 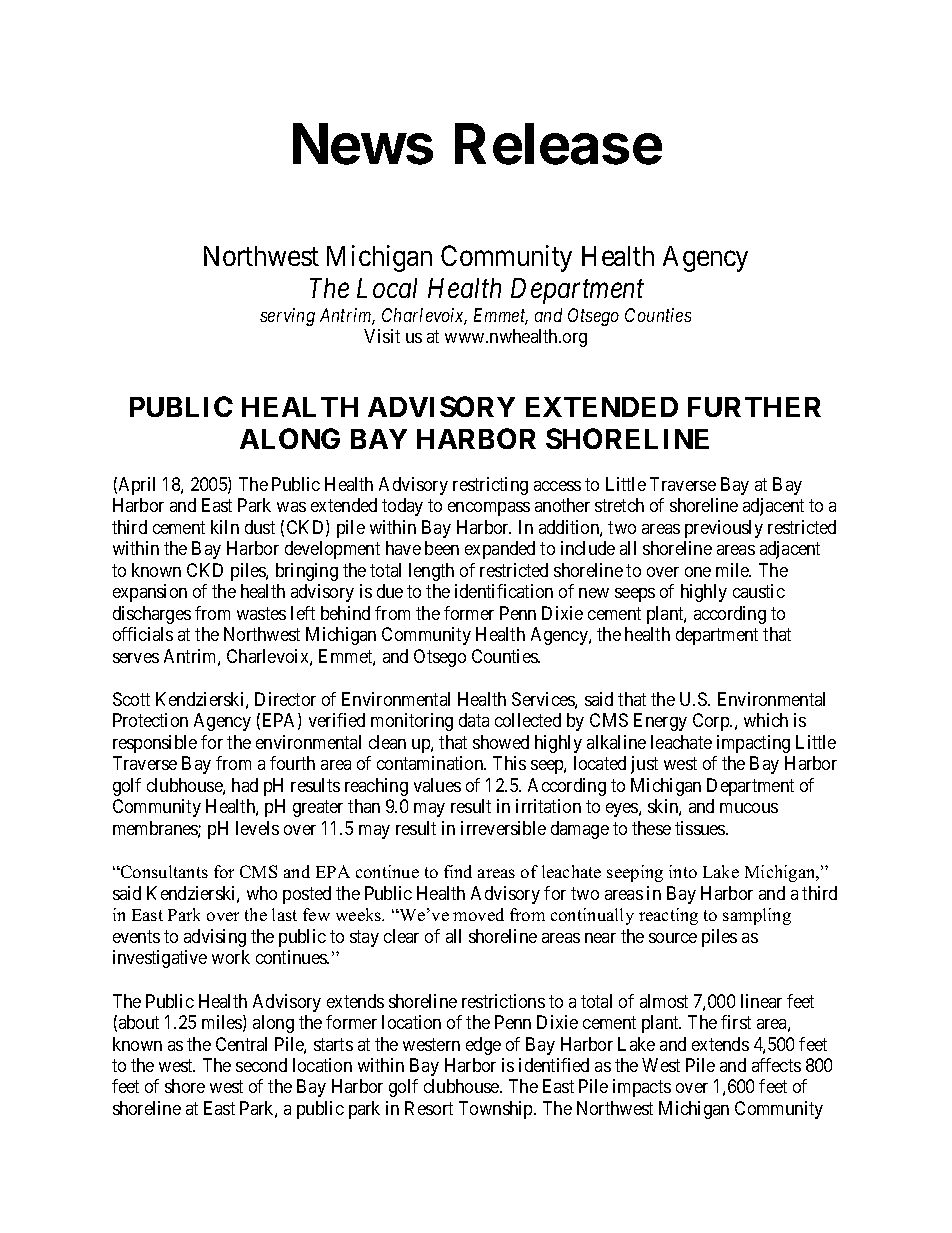 I want to click on stretch, so click(x=619, y=505).
